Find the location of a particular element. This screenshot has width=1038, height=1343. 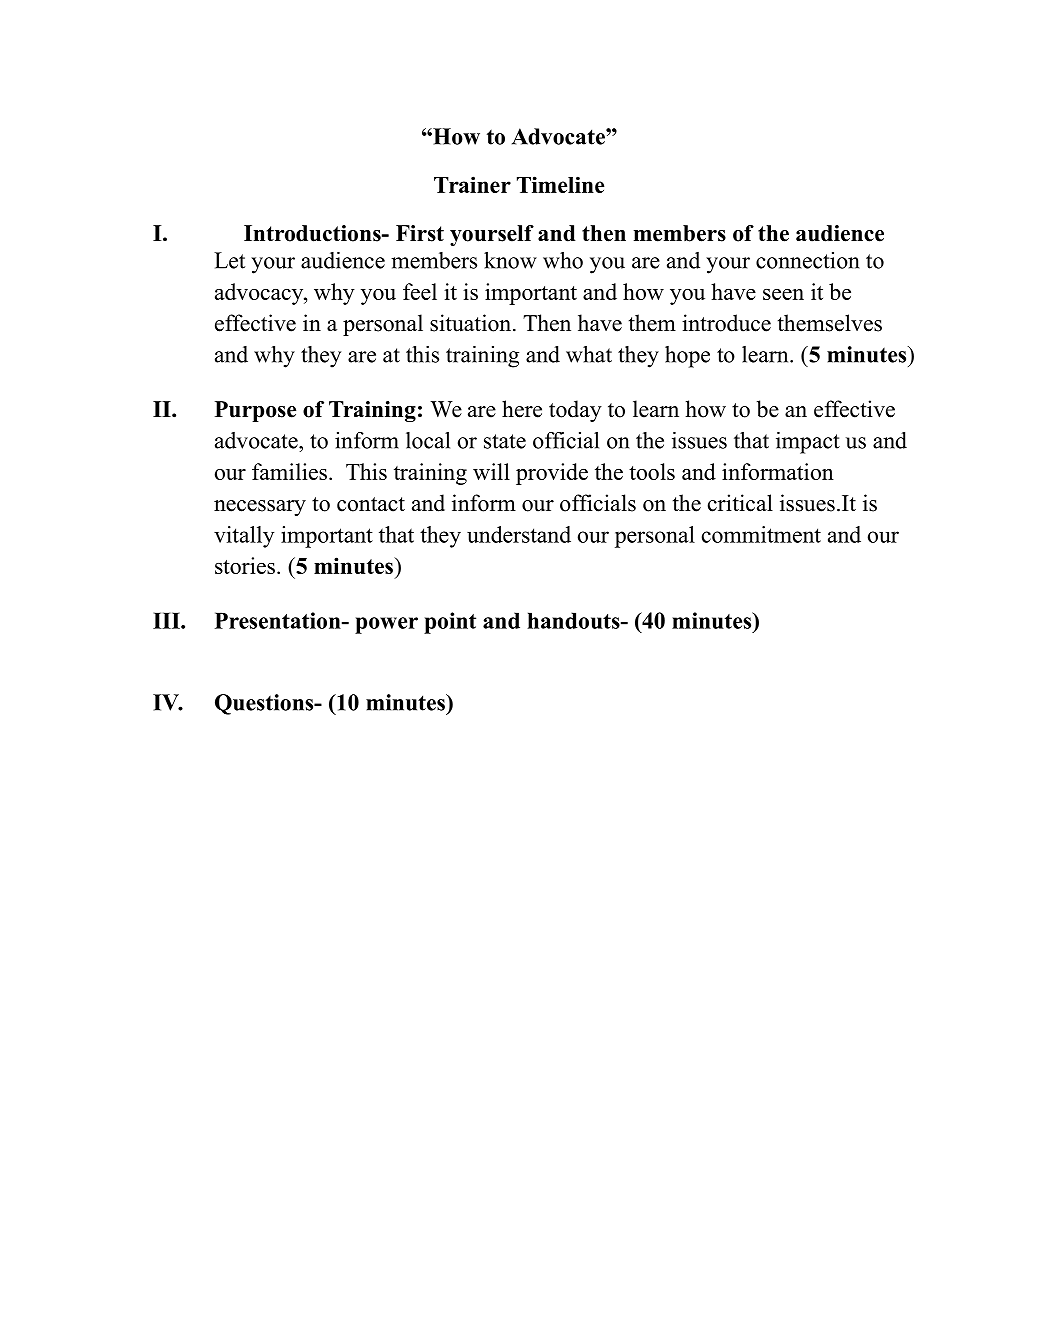

Timeline is located at coordinates (560, 184).
